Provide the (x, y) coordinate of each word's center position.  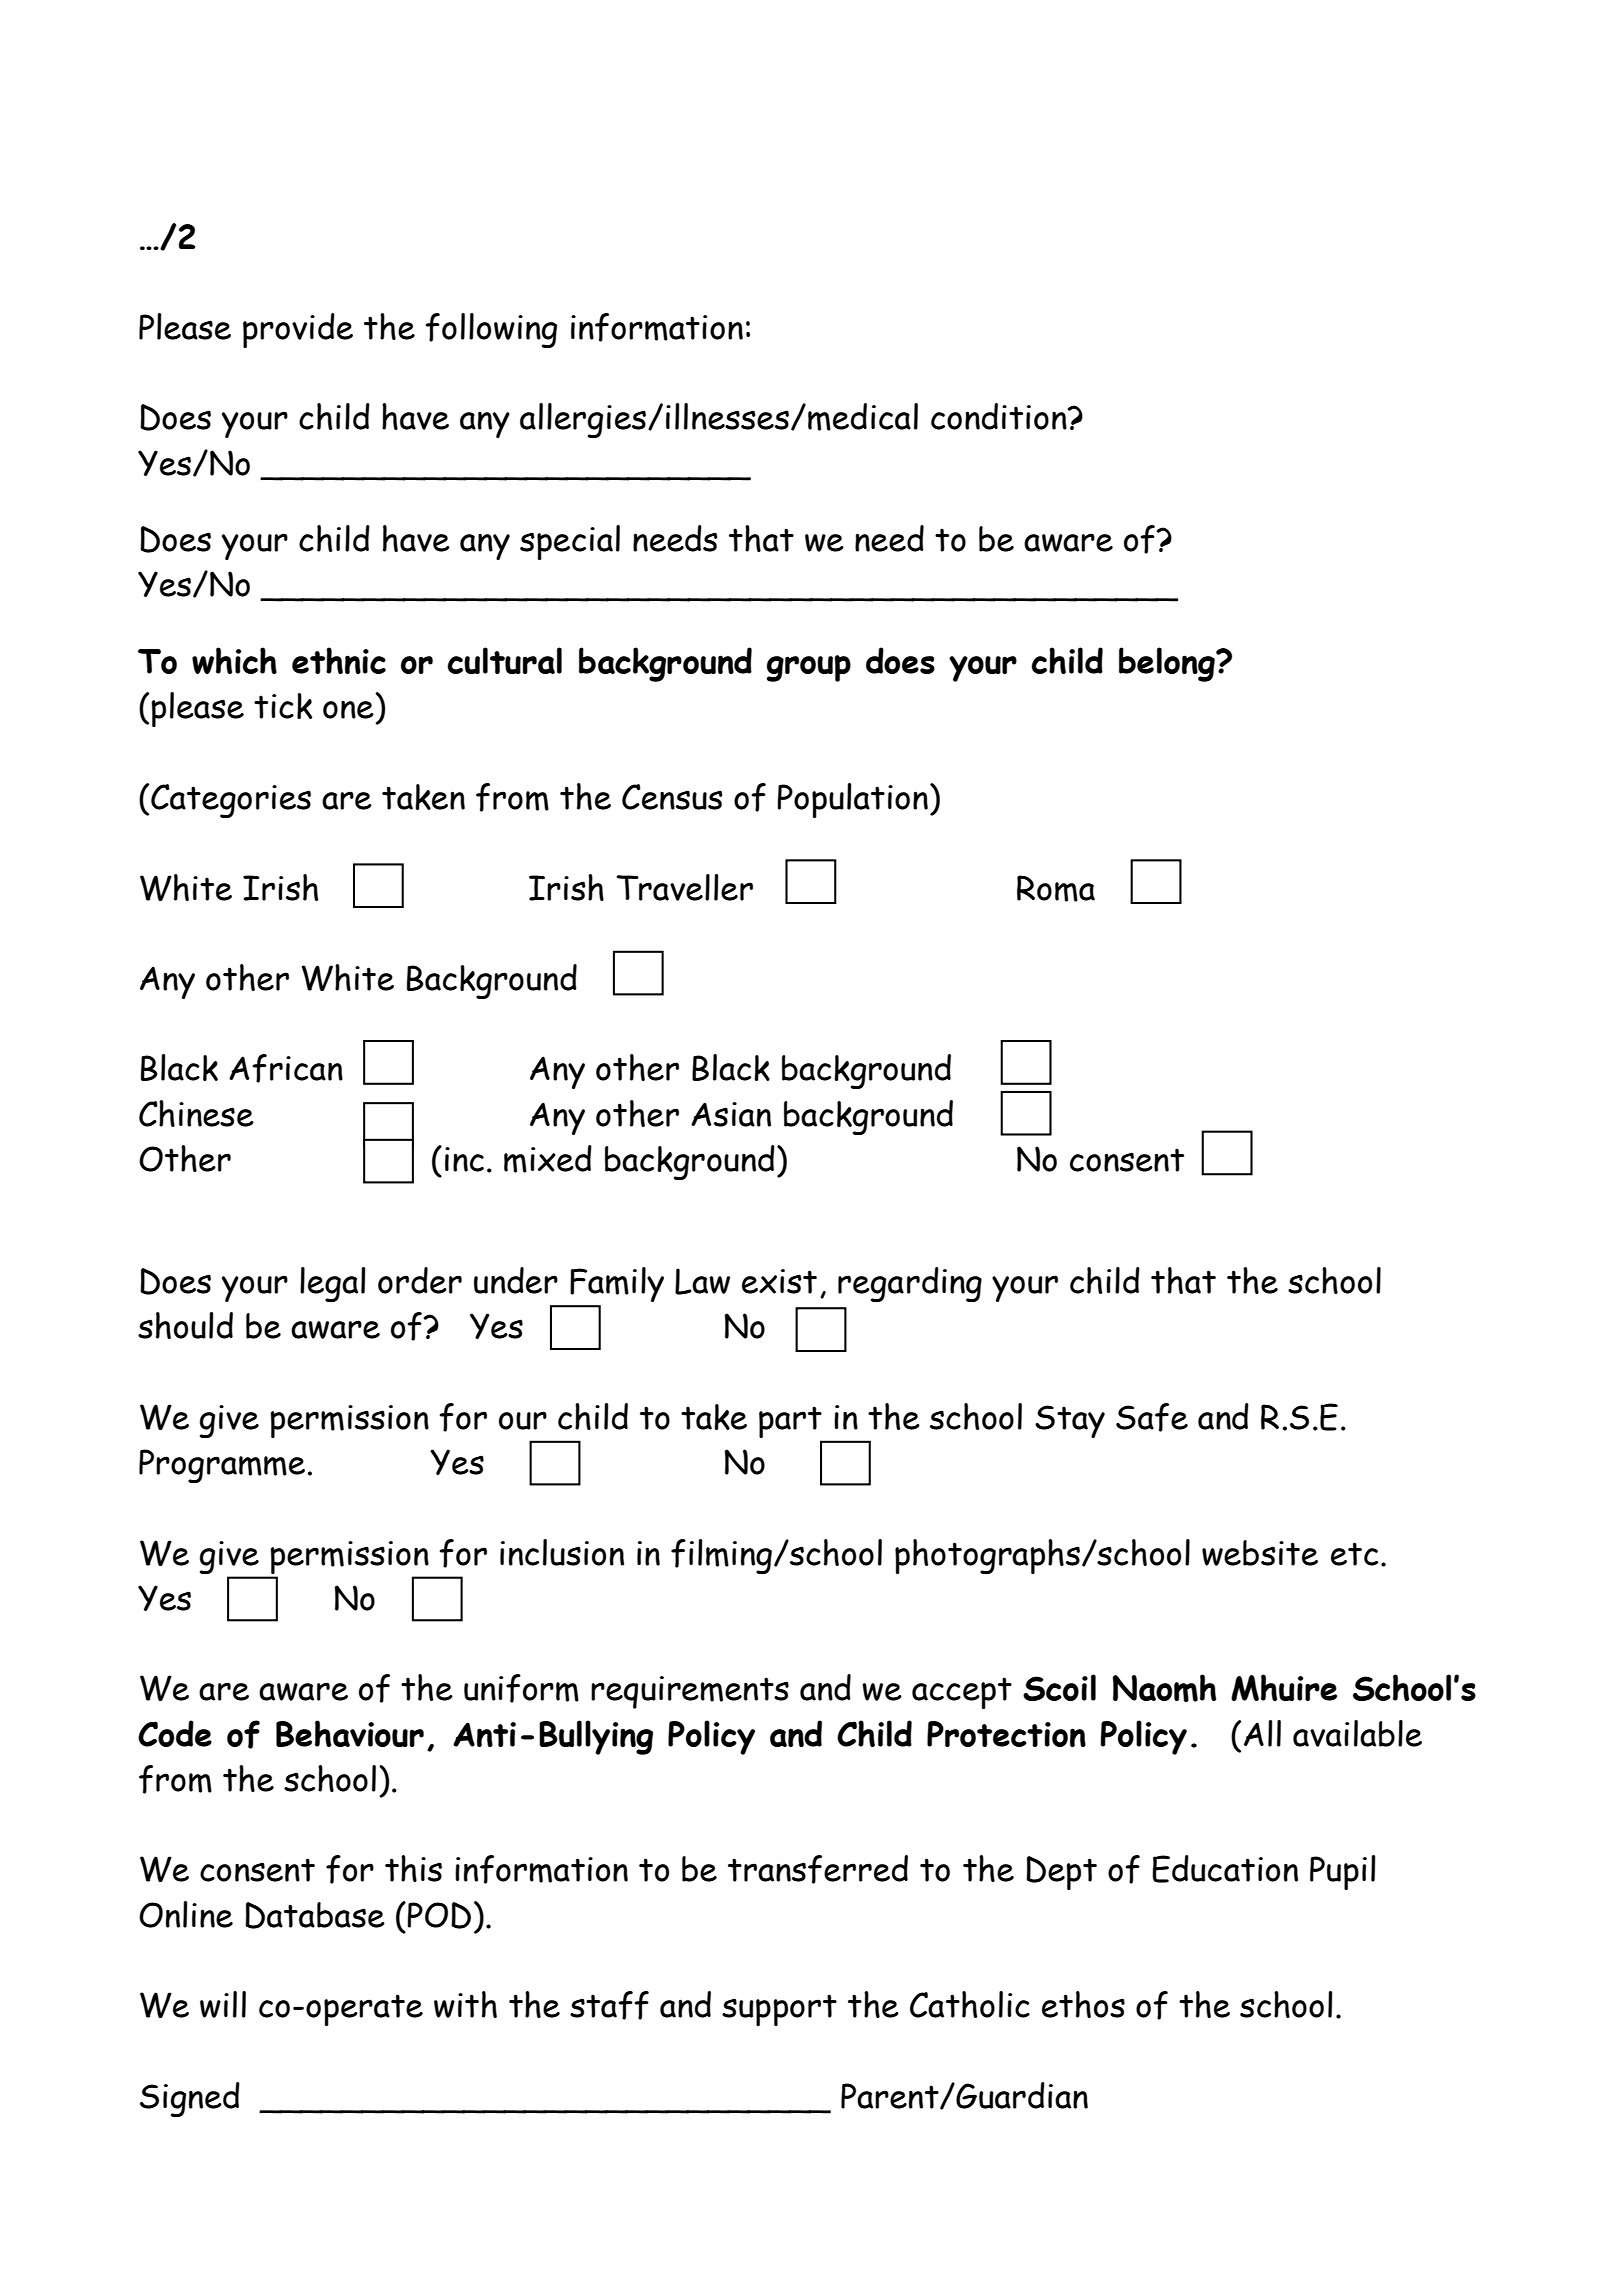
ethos (1083, 2004)
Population (852, 800)
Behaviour (350, 1733)
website (1260, 1553)
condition (1000, 416)
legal (332, 1284)
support (779, 2010)
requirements (690, 1692)
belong (1168, 664)
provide (298, 330)
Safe (1152, 1417)
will (223, 2004)
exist (779, 1281)
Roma (1056, 888)
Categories (231, 801)
